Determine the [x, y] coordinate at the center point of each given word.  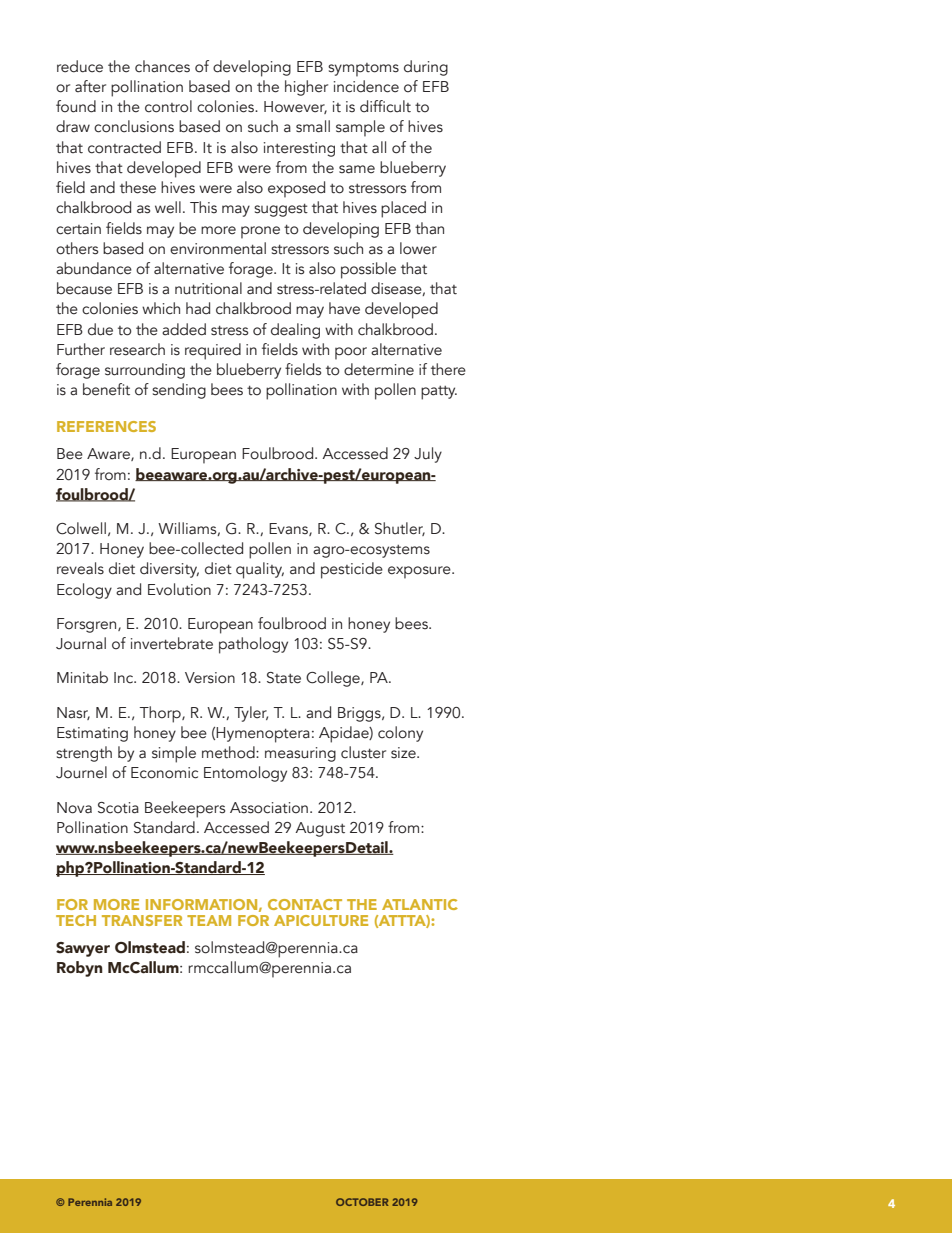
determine [379, 369]
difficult [385, 106]
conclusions [134, 126]
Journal [81, 643]
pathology [253, 645]
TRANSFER [142, 920]
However [295, 107]
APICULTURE [321, 920]
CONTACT [305, 904]
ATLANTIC [420, 904]
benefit [106, 389]
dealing [295, 331]
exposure [420, 572]
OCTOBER [362, 1202]
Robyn [80, 969]
